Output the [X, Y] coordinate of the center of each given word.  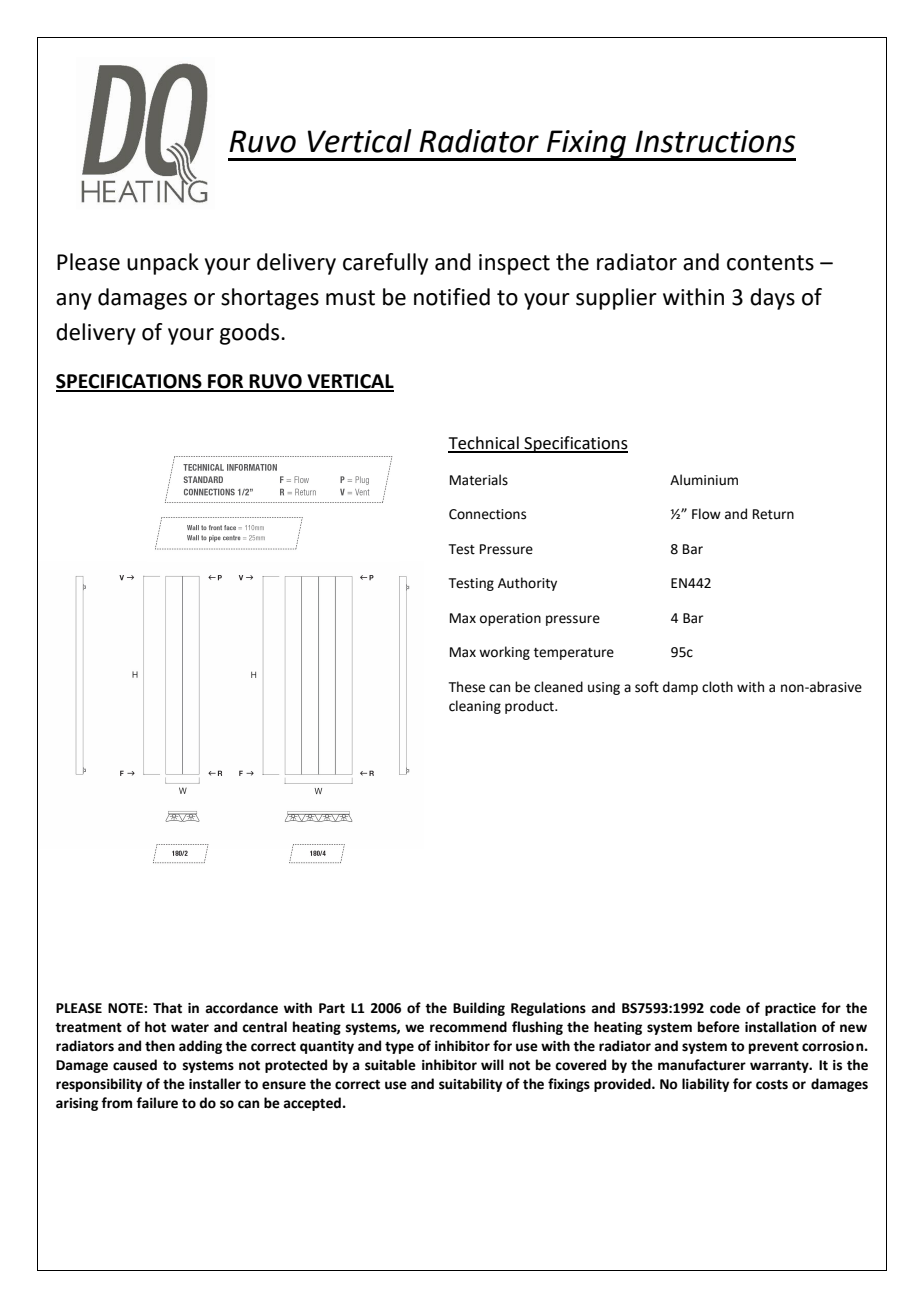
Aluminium [704, 480]
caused [135, 1065]
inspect [514, 264]
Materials [479, 480]
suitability [470, 1085]
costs [772, 1085]
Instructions [715, 141]
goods [251, 334]
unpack [163, 264]
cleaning [475, 707]
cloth [717, 687]
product [530, 707]
